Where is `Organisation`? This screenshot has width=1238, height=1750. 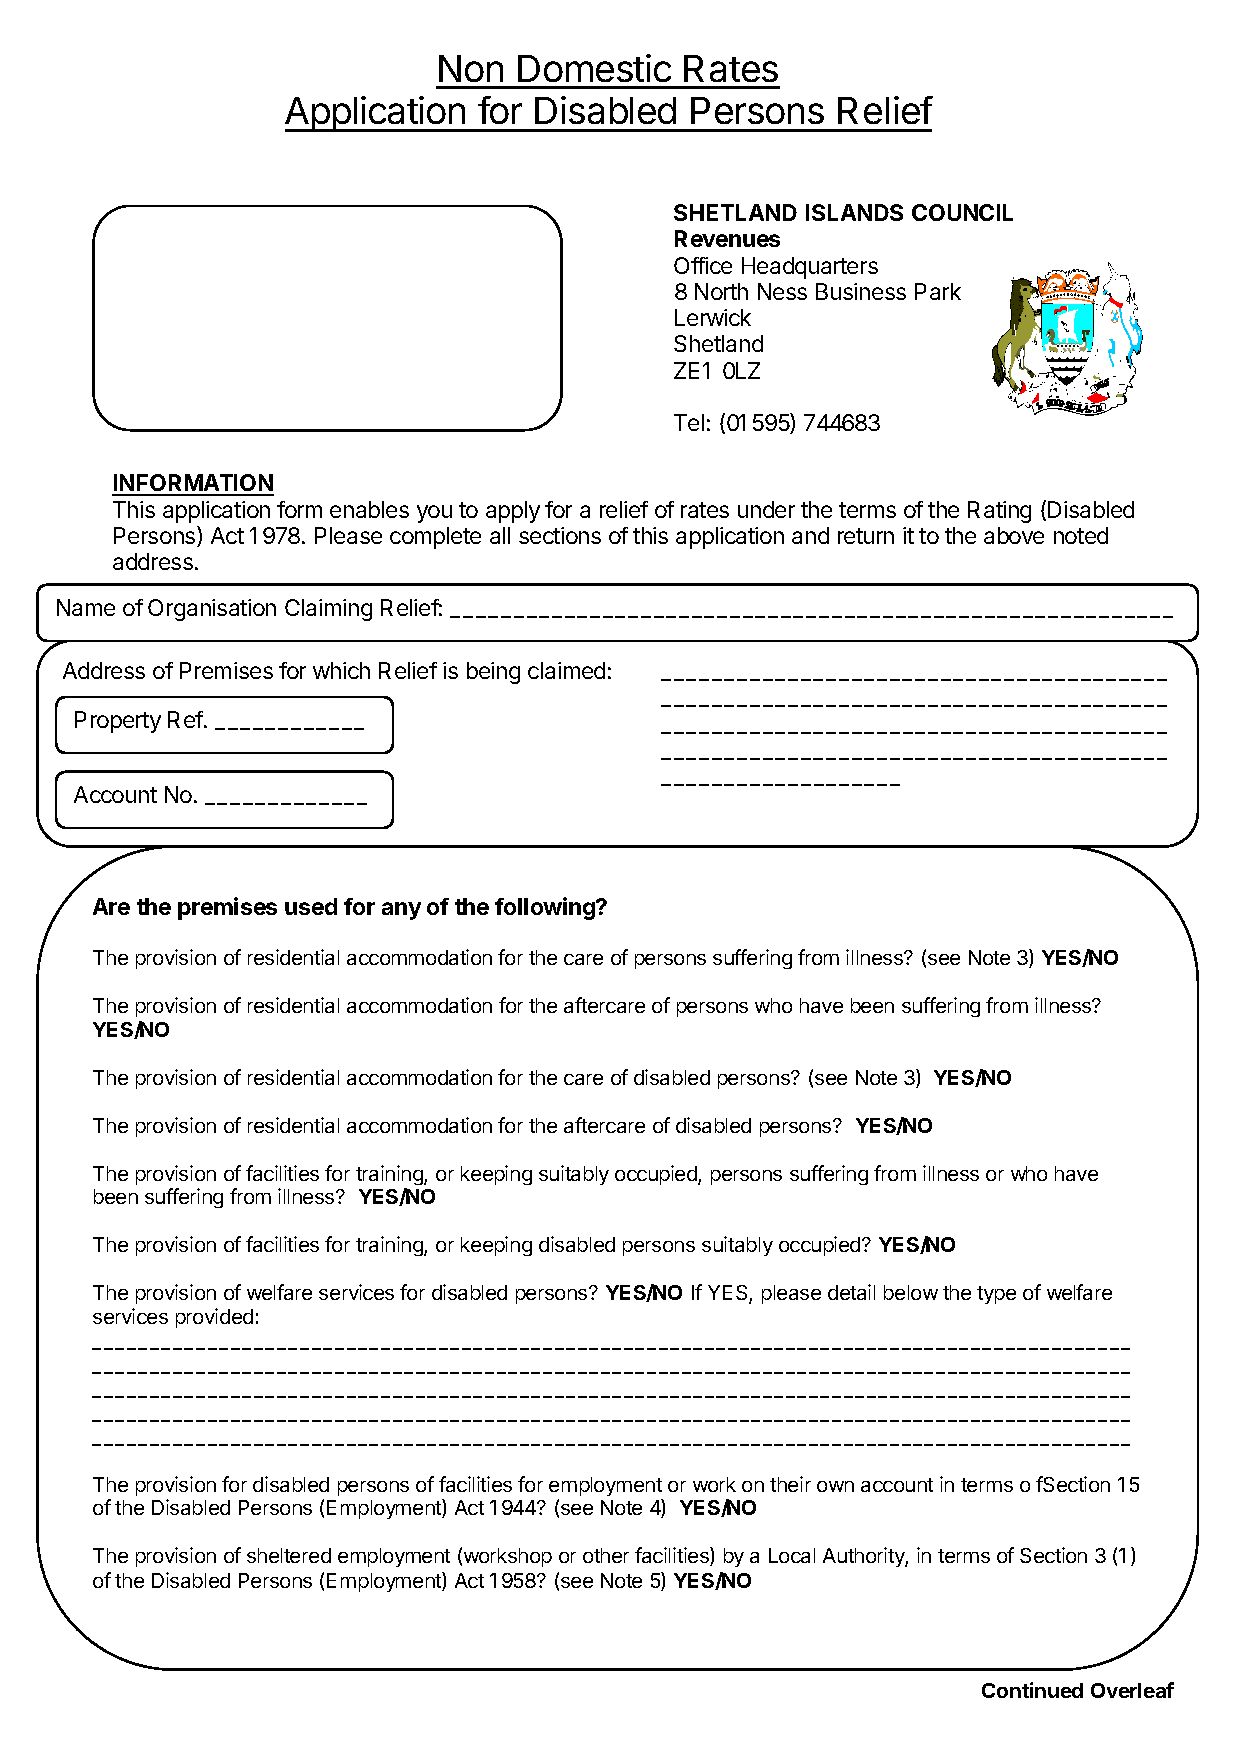 Organisation is located at coordinates (212, 610).
